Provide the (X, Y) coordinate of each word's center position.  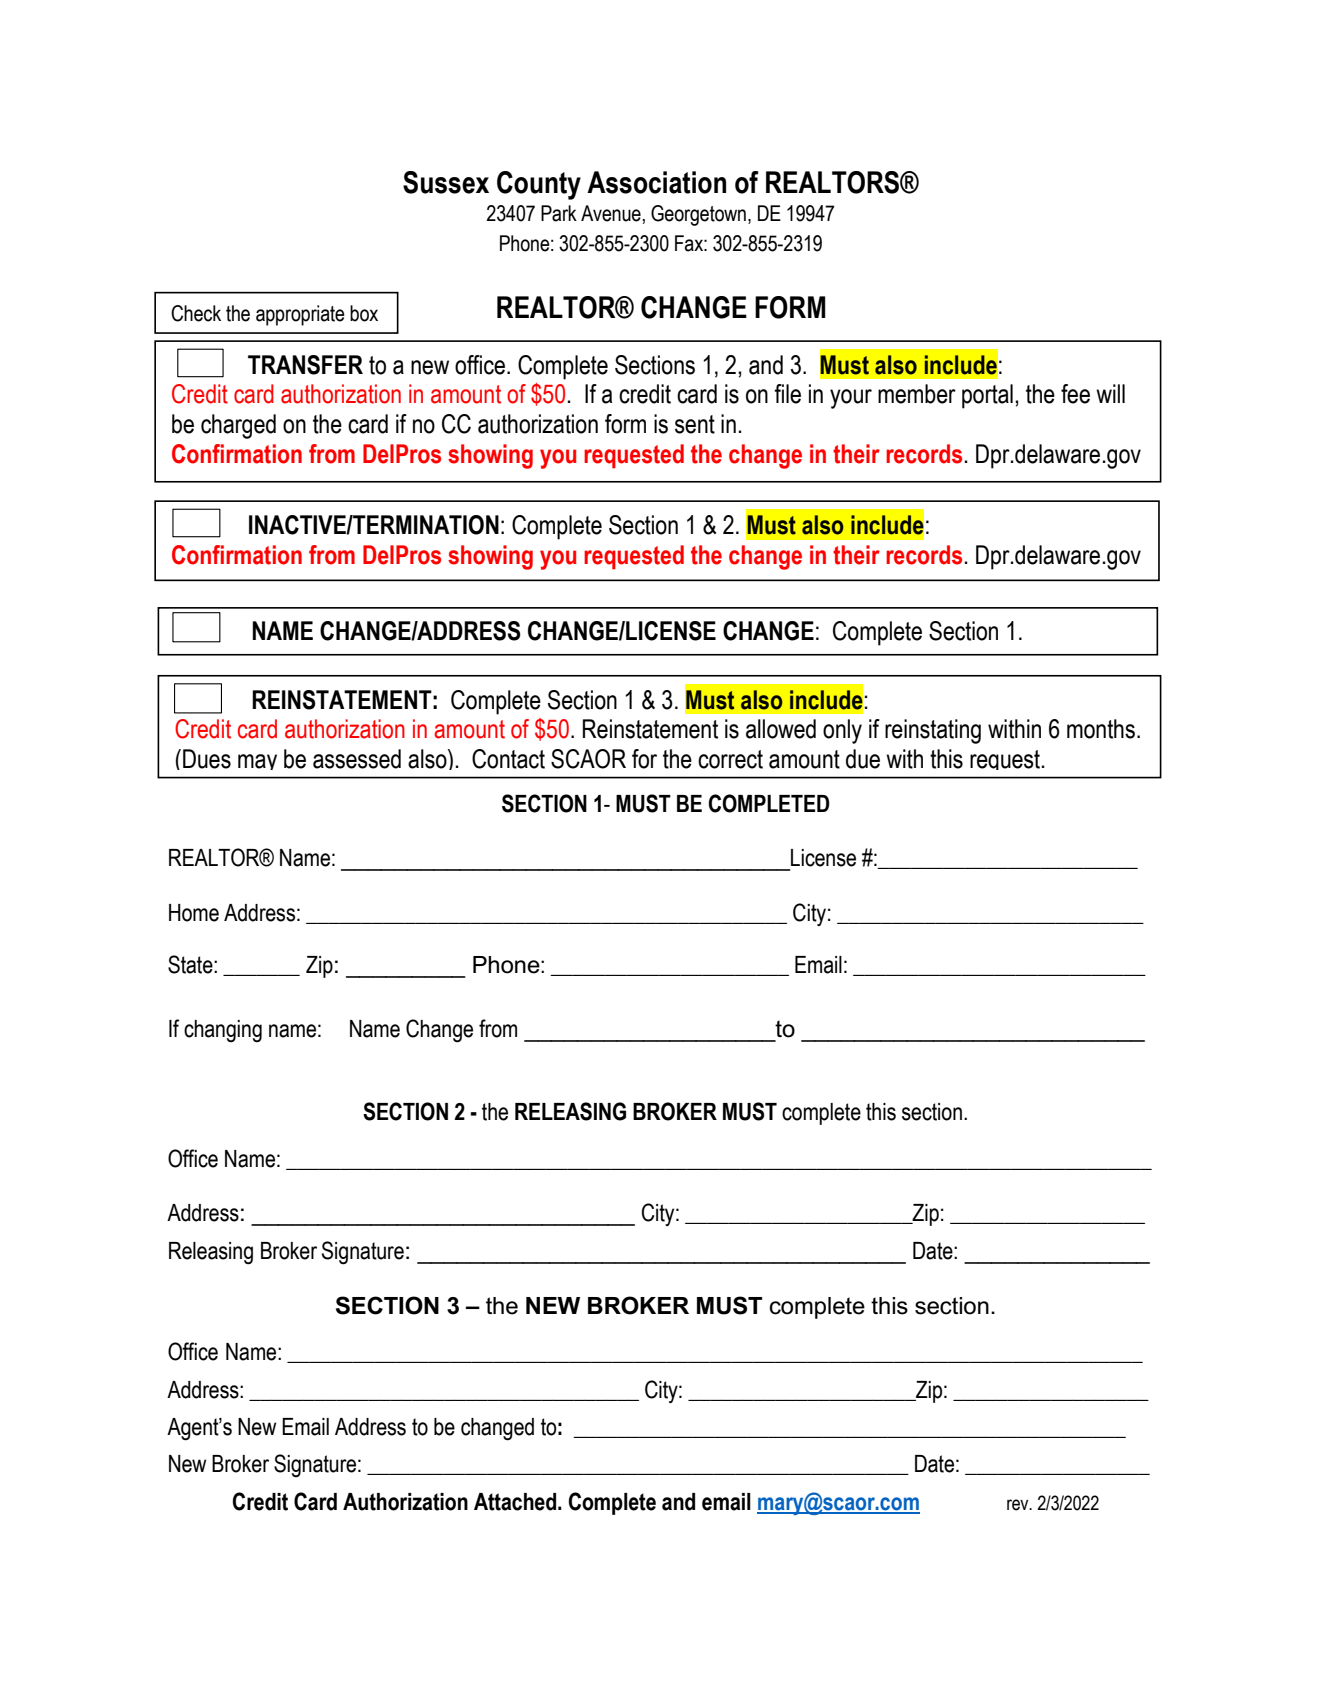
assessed (357, 759)
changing (223, 1031)
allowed (781, 729)
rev (1019, 1505)
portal (987, 396)
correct (730, 759)
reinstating (933, 731)
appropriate (300, 315)
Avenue (611, 213)
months (1101, 729)
